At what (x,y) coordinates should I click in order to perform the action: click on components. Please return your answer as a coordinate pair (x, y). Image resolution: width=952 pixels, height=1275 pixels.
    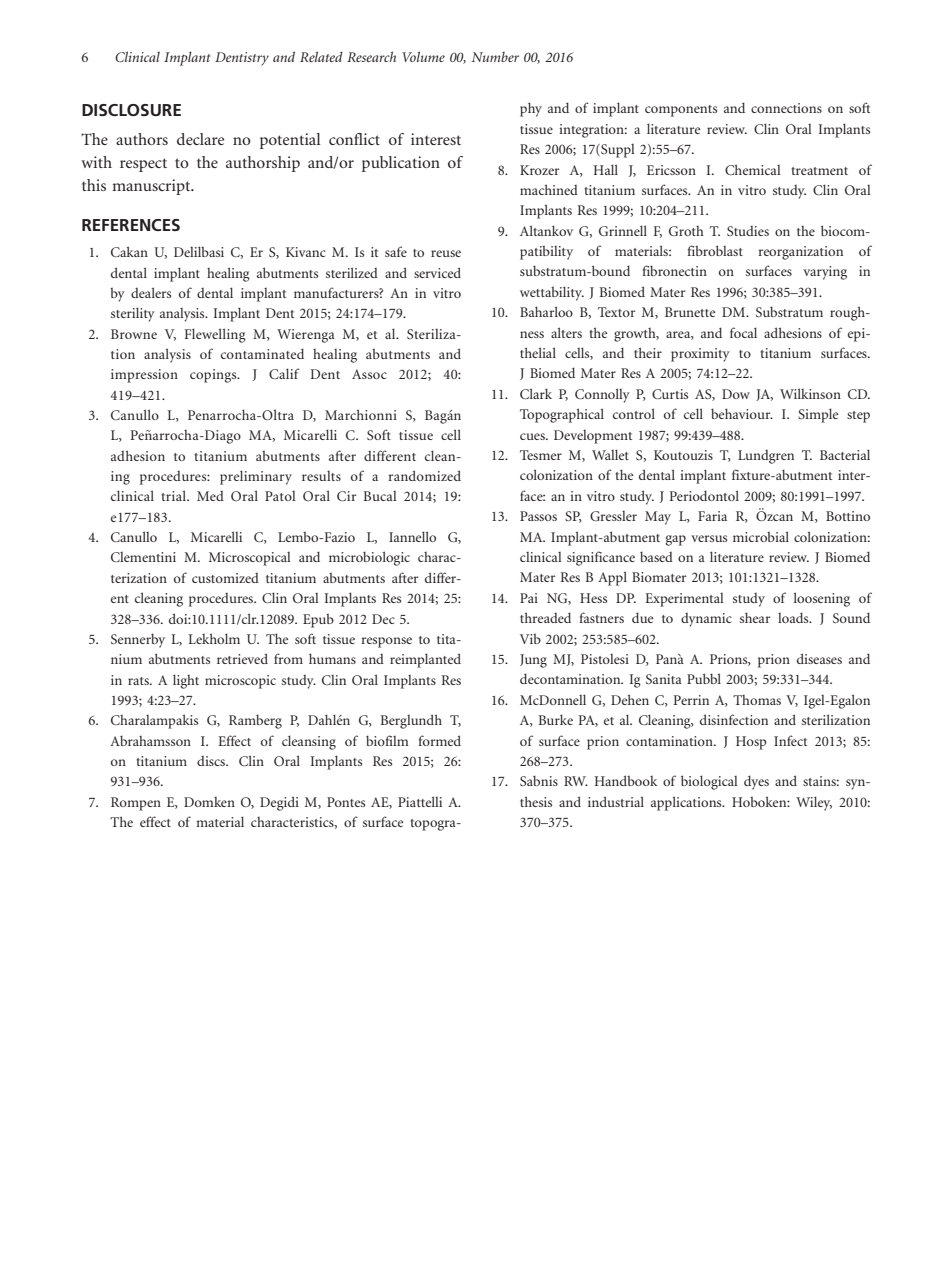
    Looking at the image, I should click on (681, 111).
